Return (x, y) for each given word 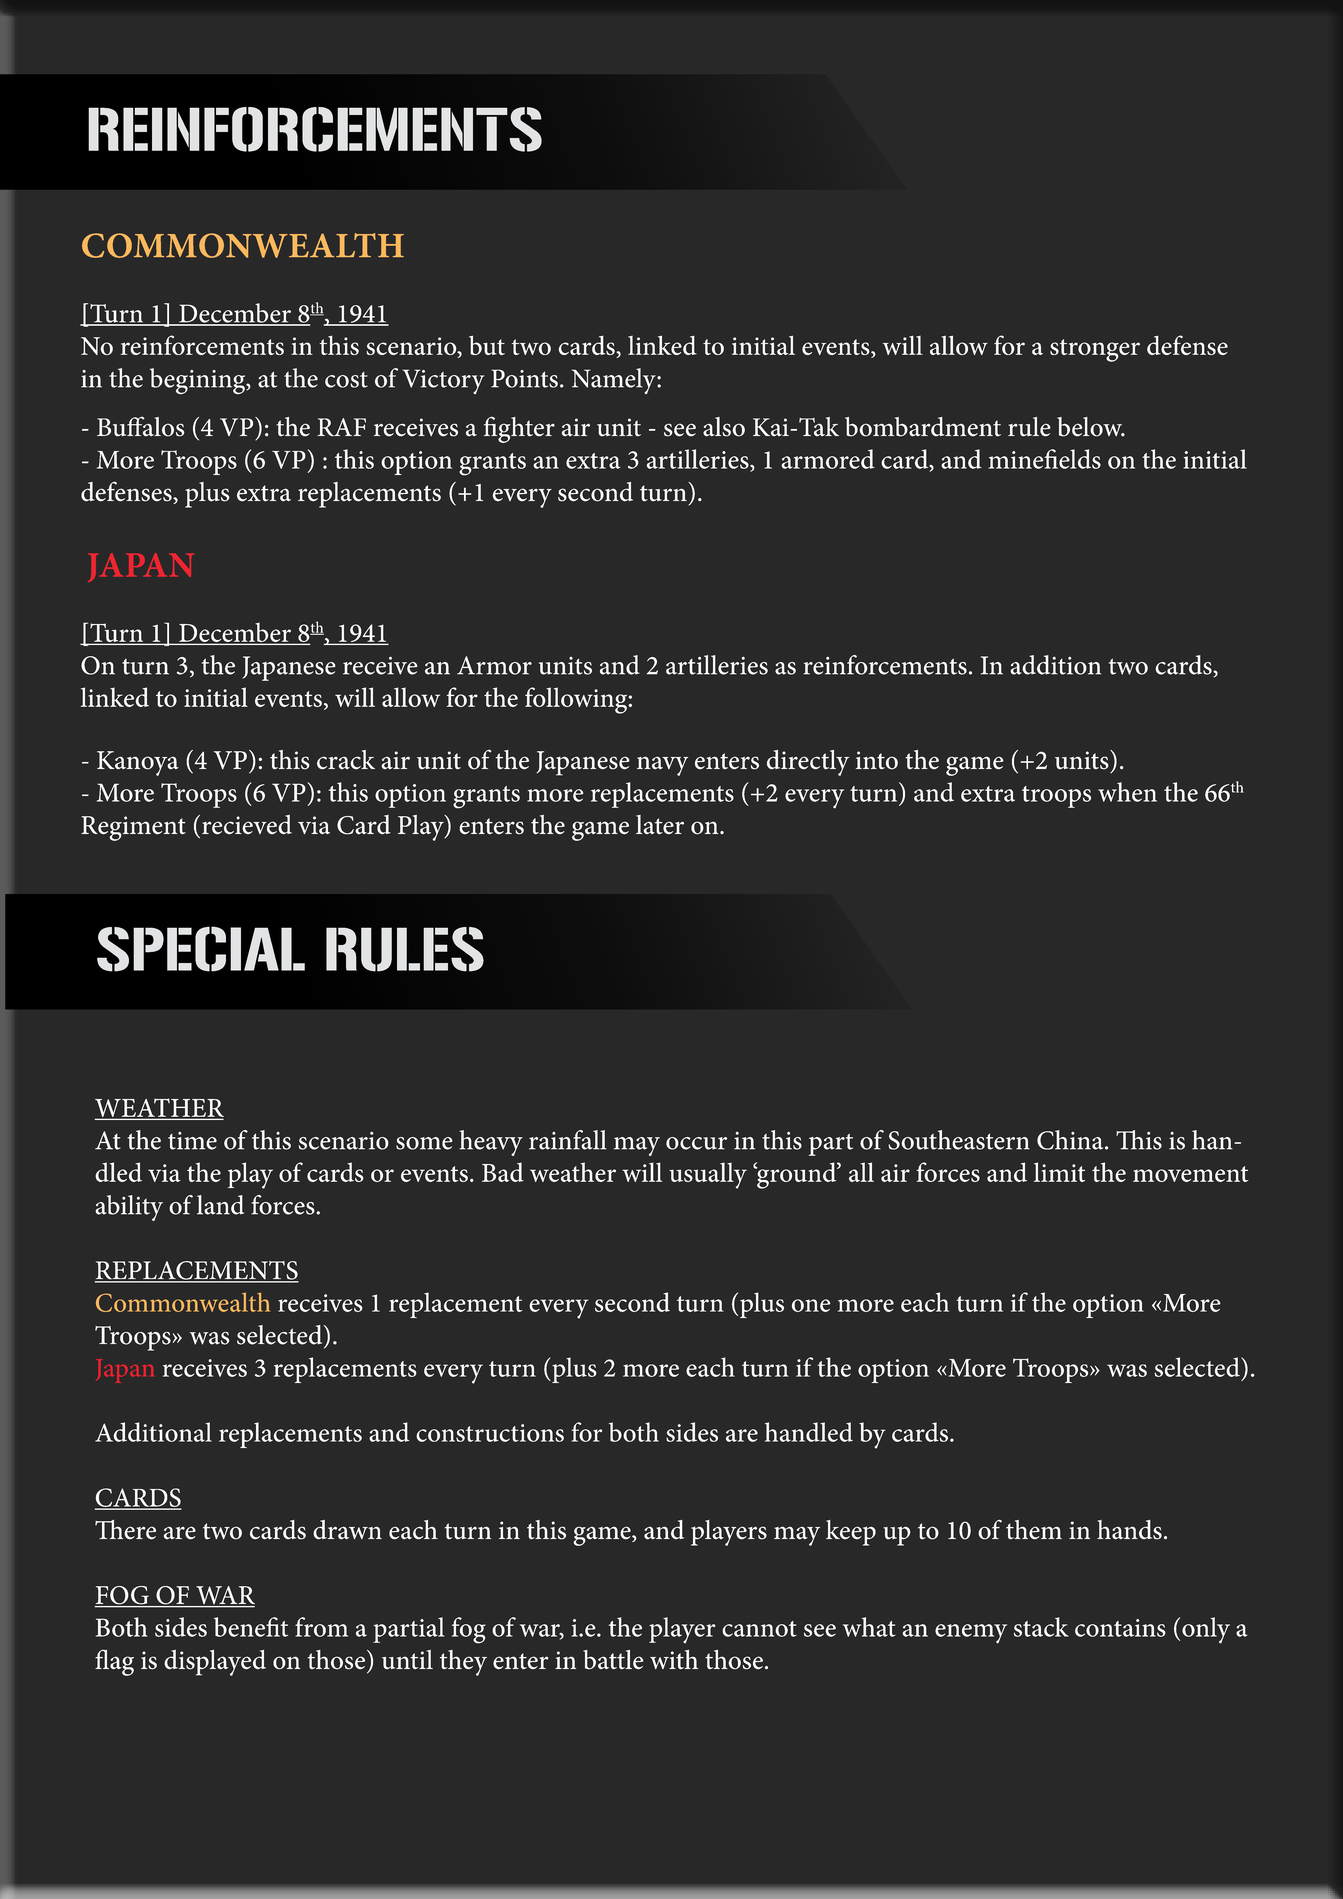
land (220, 1205)
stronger (1095, 350)
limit (1059, 1172)
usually (708, 1175)
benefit (251, 1627)
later (660, 825)
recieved (247, 825)
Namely (614, 381)
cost (346, 380)
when (1127, 792)
